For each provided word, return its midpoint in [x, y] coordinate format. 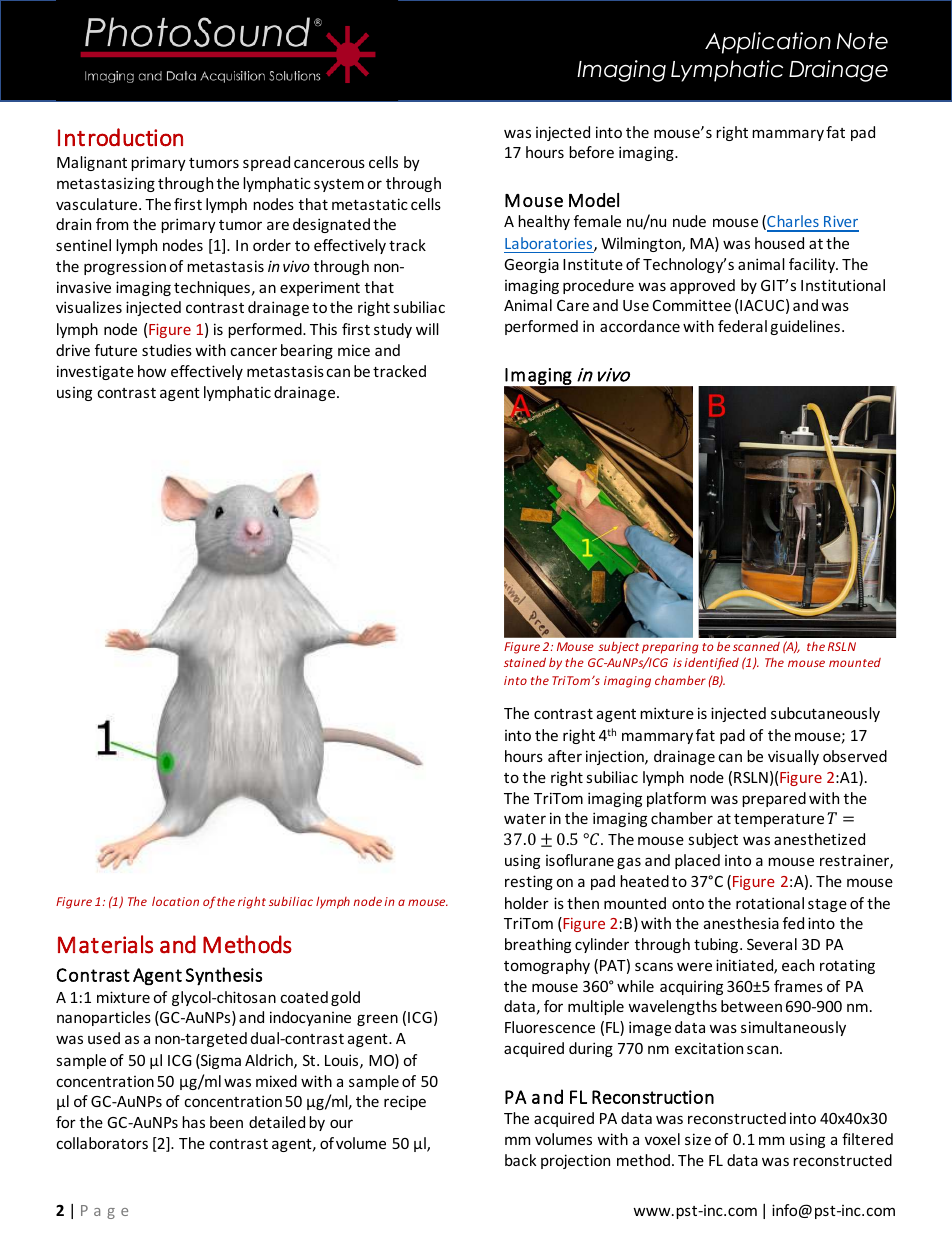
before [591, 152]
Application [768, 43]
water [525, 819]
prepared [774, 799]
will [427, 329]
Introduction [120, 137]
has [193, 1122]
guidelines [805, 327]
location [175, 901]
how [152, 371]
